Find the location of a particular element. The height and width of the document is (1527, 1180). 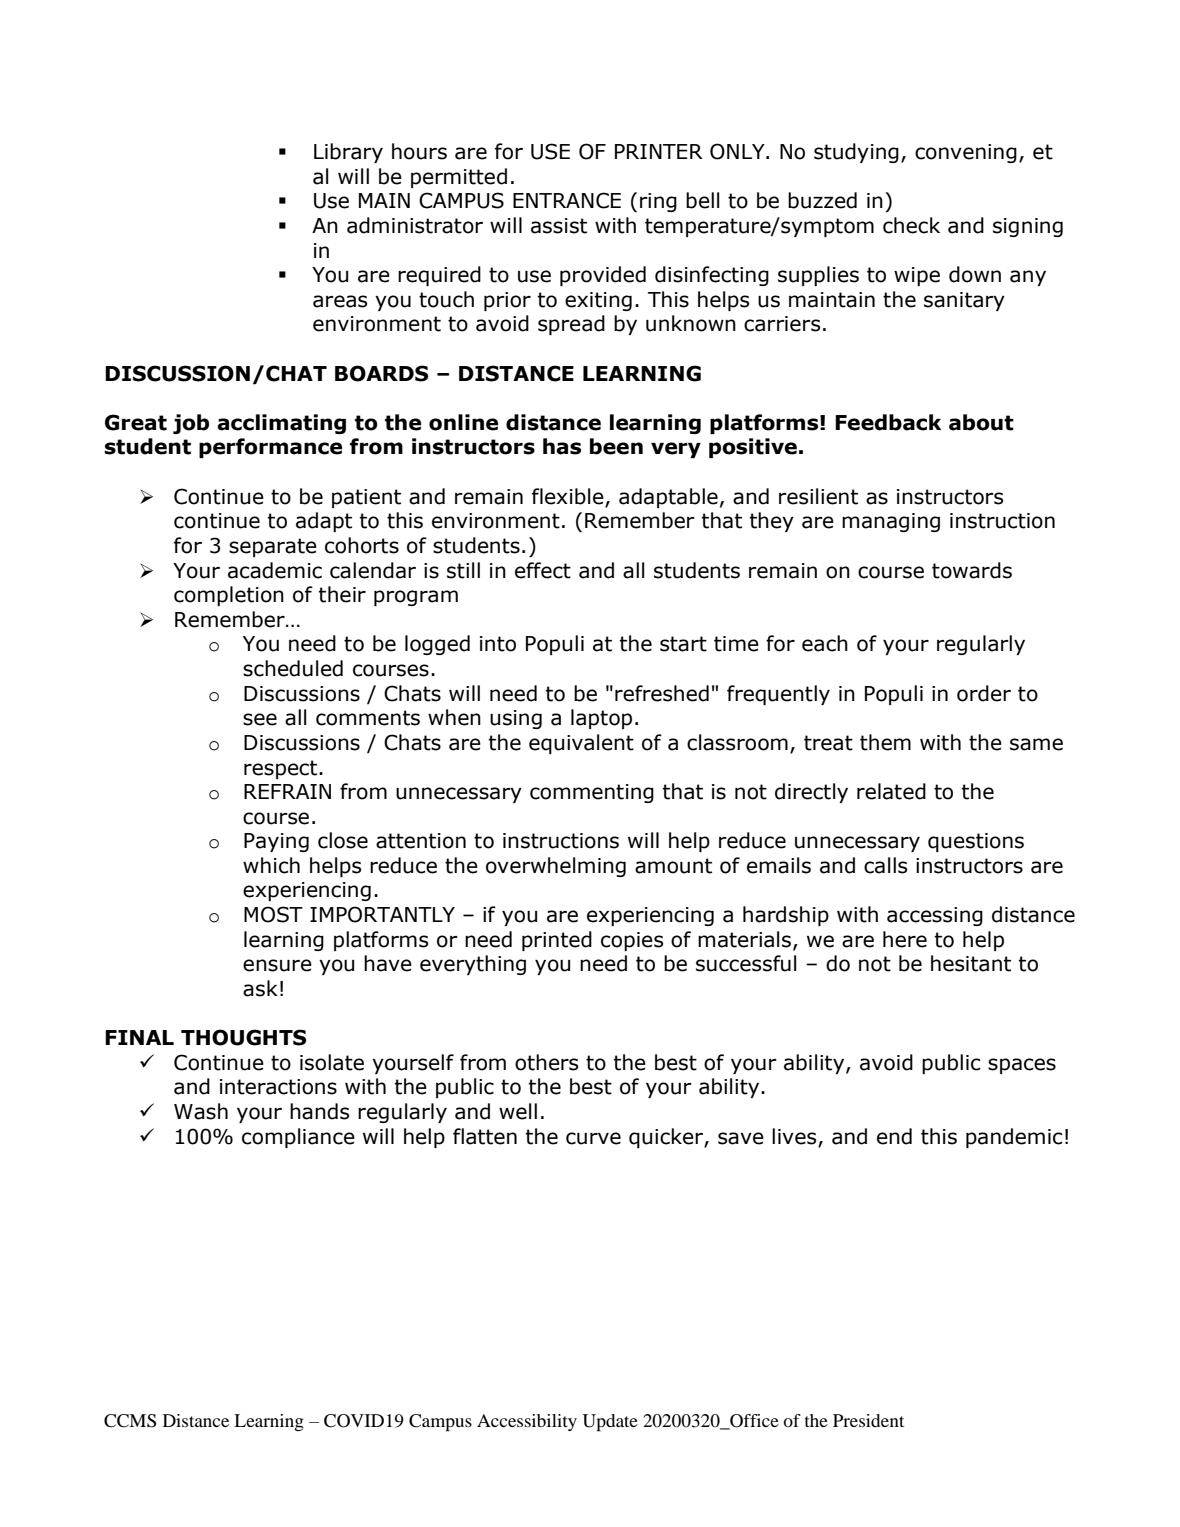

spaces is located at coordinates (1022, 1066).
